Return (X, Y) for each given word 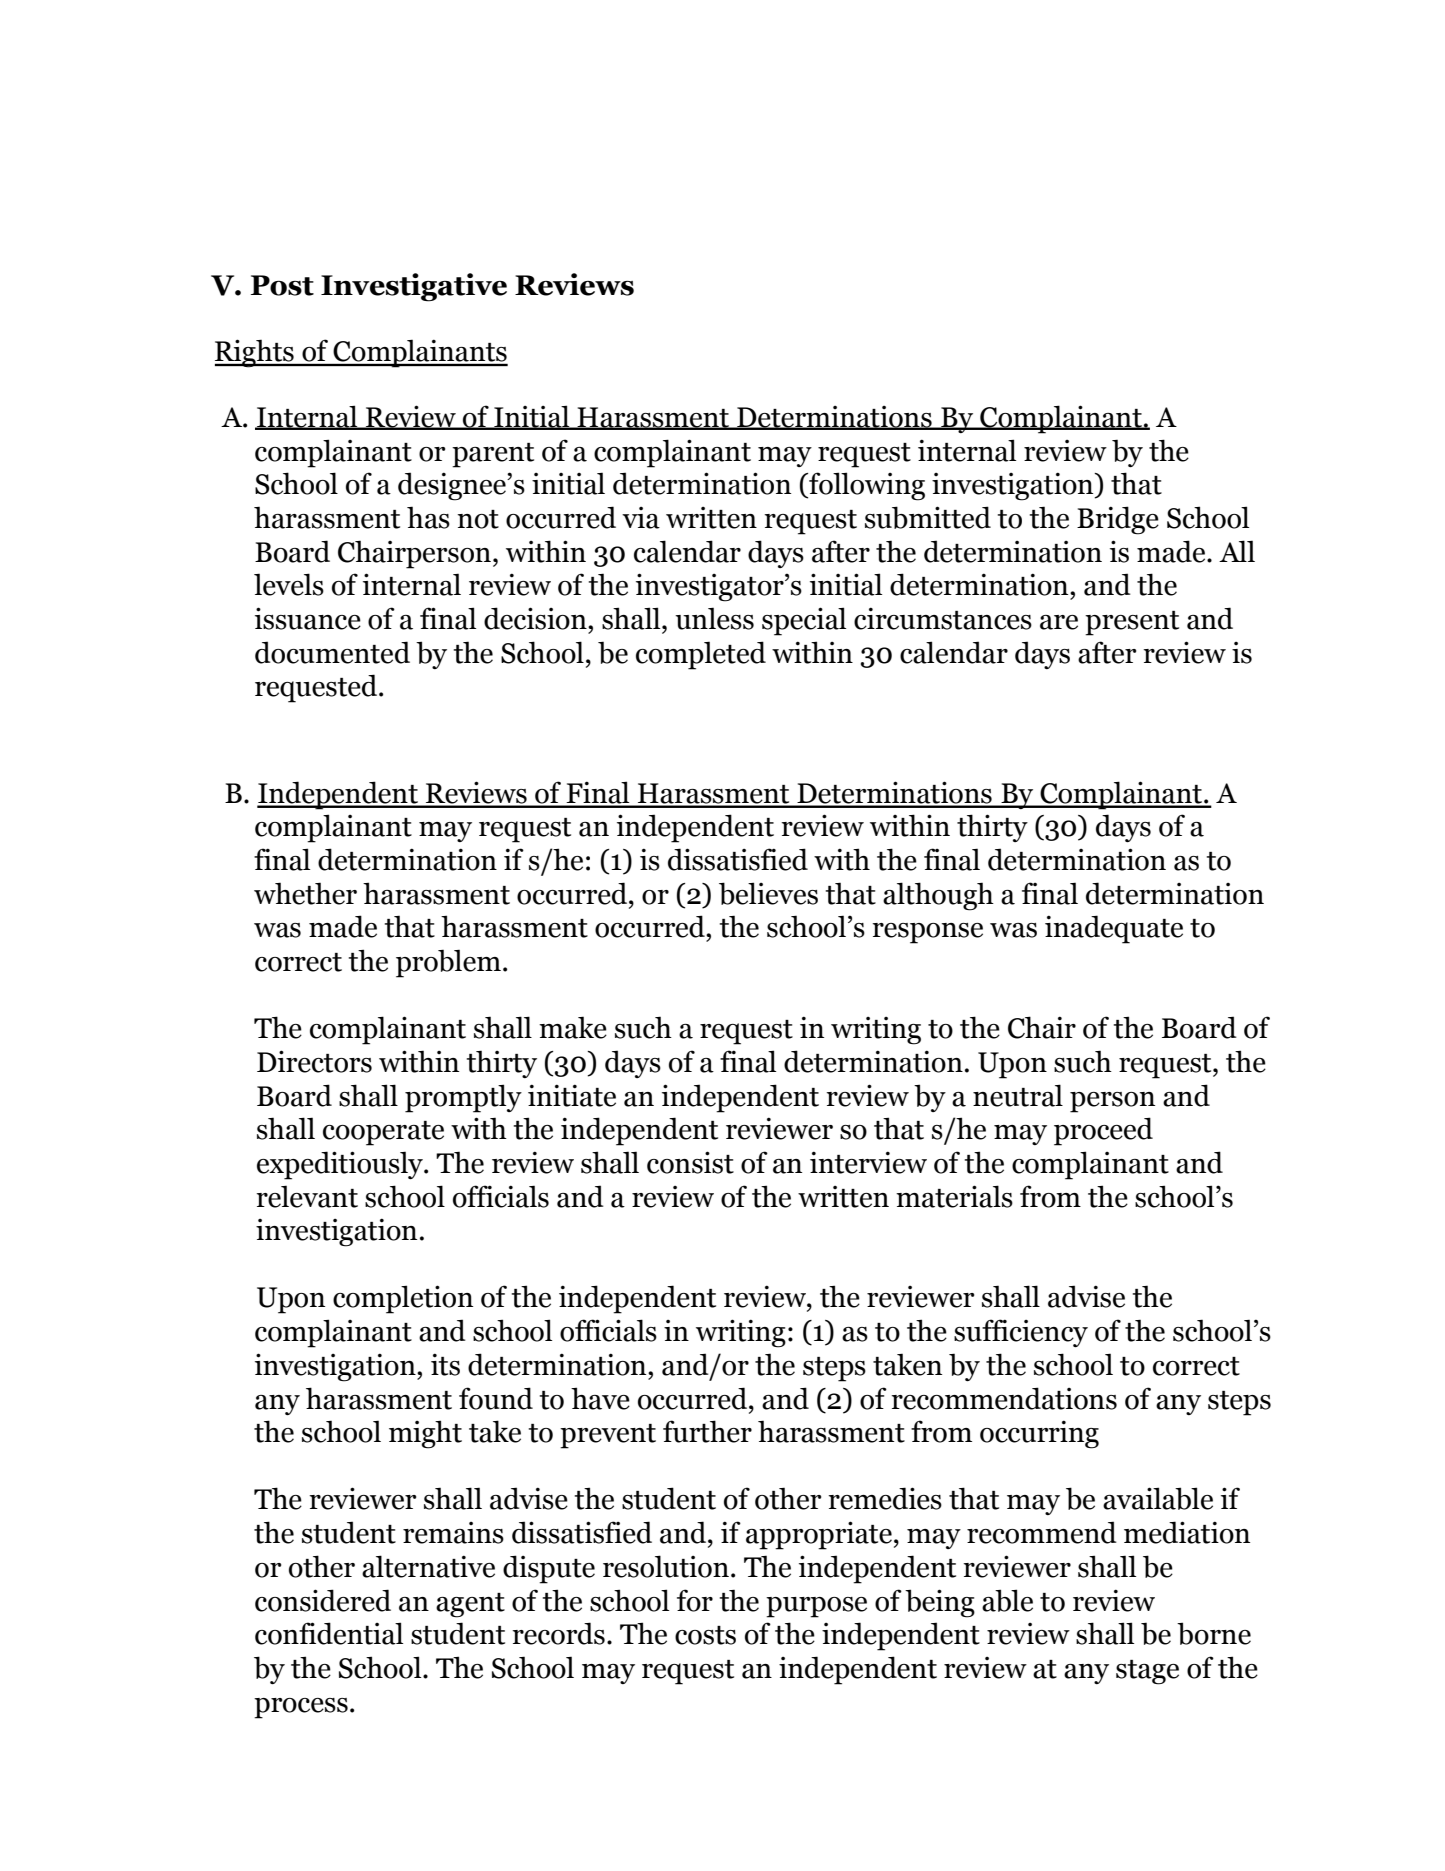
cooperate (383, 1133)
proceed (1103, 1131)
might (425, 1434)
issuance (308, 618)
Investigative (414, 287)
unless (714, 618)
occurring (1039, 1434)
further (707, 1431)
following (866, 486)
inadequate (1114, 929)
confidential (329, 1633)
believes (768, 893)
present (1132, 623)
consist (690, 1162)
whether (305, 893)
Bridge (1118, 520)
